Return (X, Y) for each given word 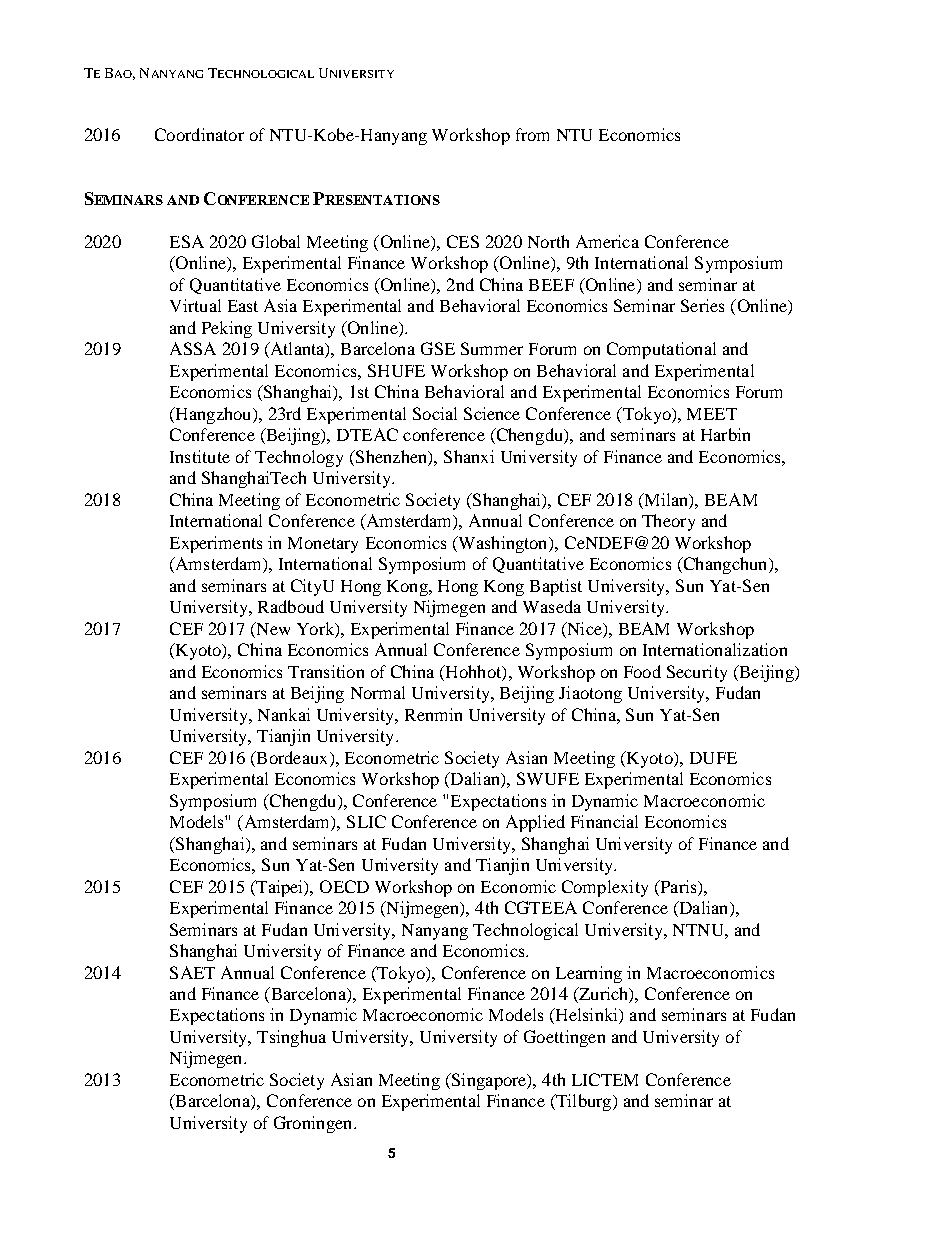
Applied (535, 823)
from (532, 134)
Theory (668, 522)
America (607, 241)
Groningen (314, 1124)
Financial (604, 821)
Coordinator (199, 134)
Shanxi (469, 456)
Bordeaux (292, 757)
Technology (299, 458)
